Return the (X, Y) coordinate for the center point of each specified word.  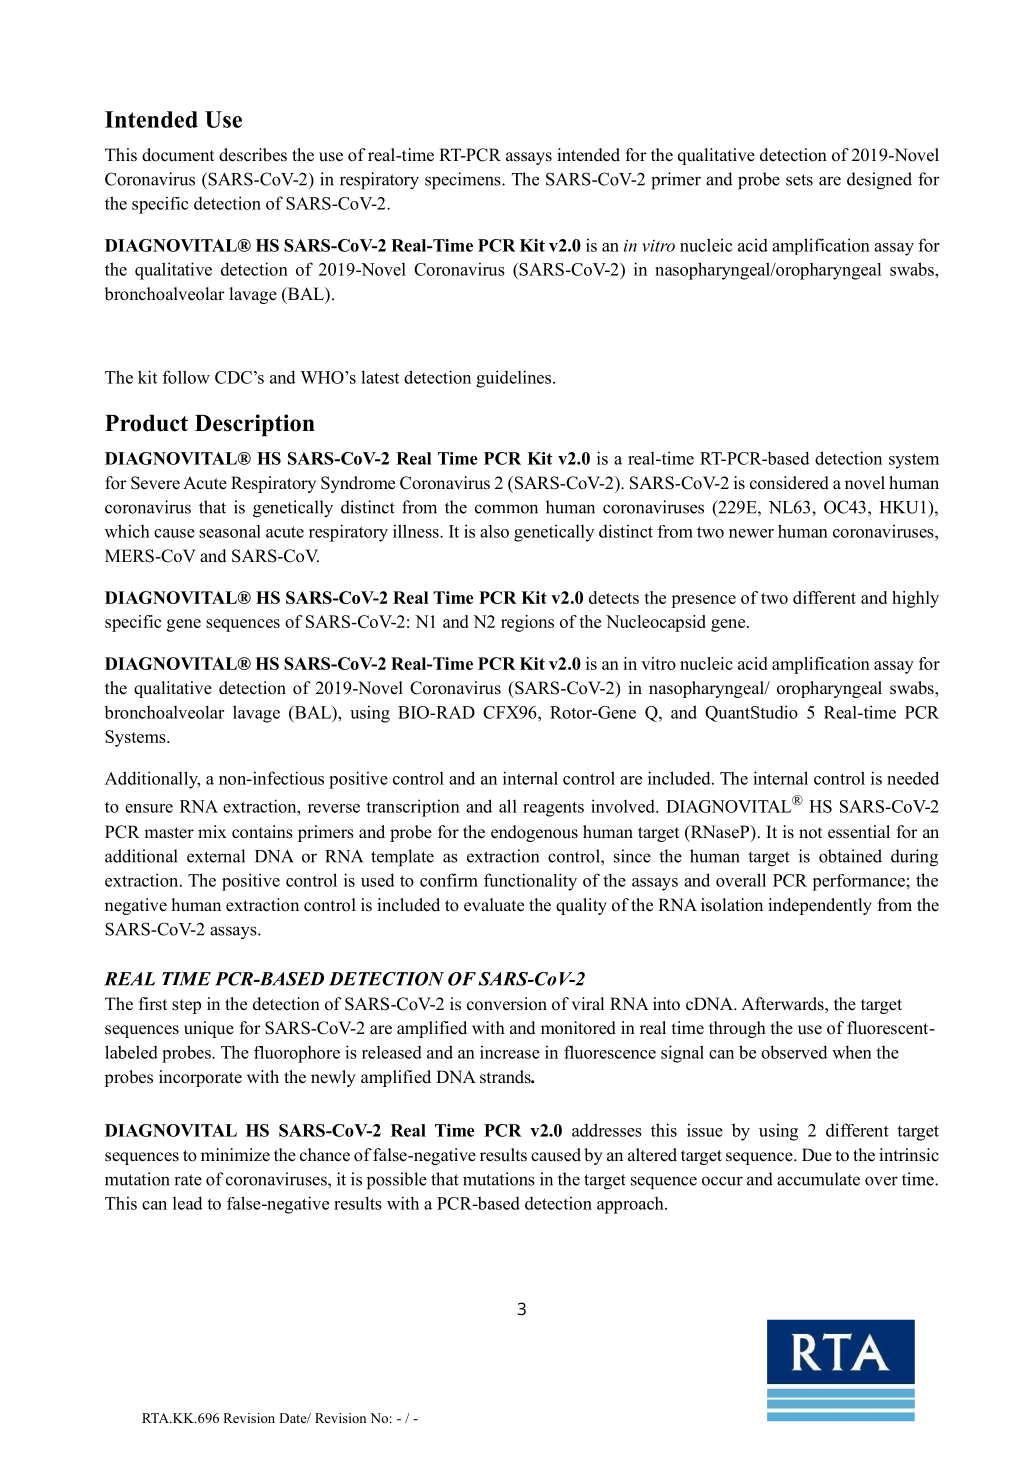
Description (255, 425)
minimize (235, 1155)
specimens (464, 181)
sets (799, 180)
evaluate (494, 905)
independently (820, 906)
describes (253, 155)
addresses (607, 1130)
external (216, 856)
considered (789, 483)
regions (527, 623)
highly (915, 599)
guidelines (515, 379)
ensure (149, 808)
